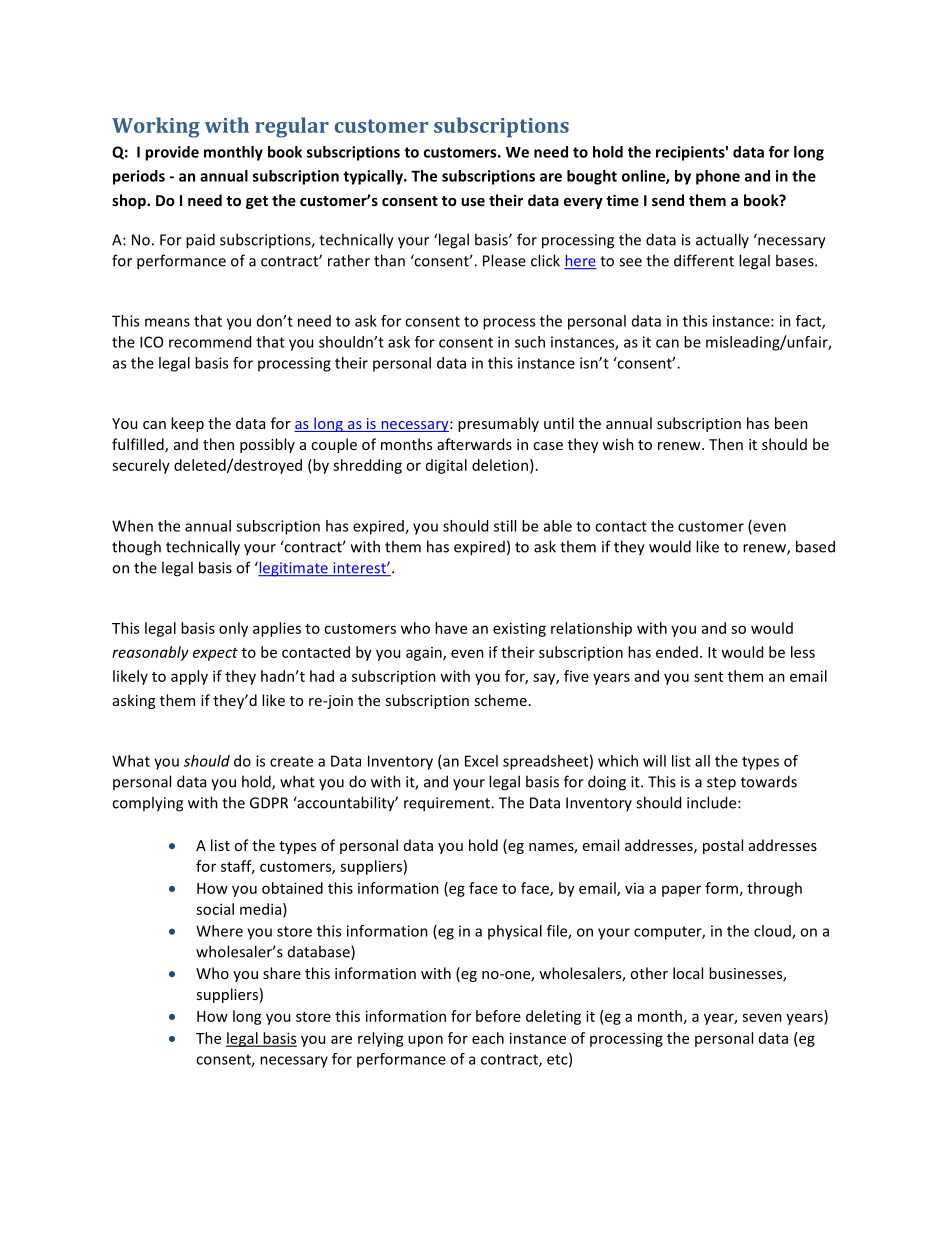  What do you see at coordinates (530, 342) in the document?
I see `such` at bounding box center [530, 342].
